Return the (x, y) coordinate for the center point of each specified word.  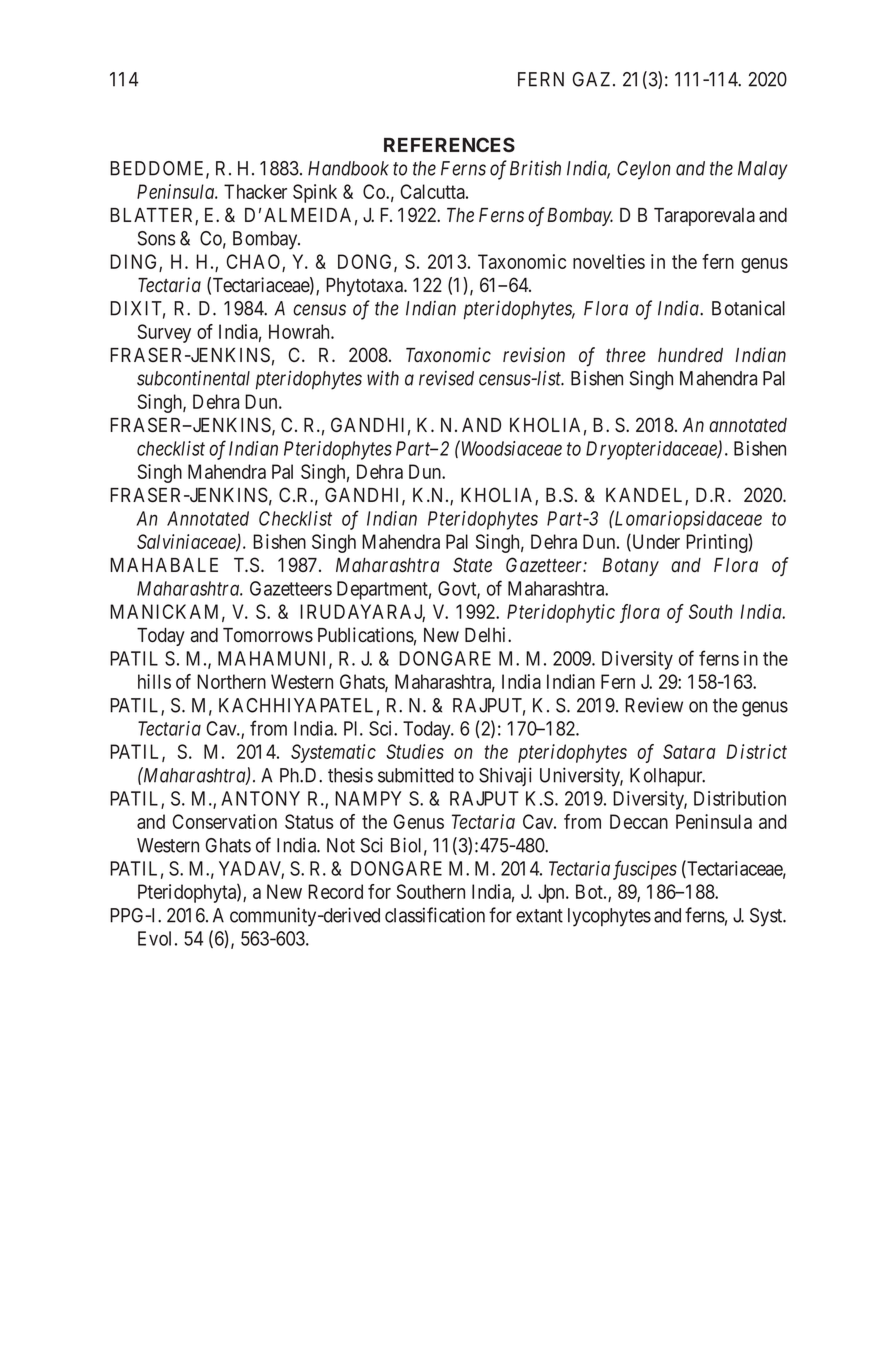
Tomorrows (268, 635)
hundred (690, 355)
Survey (164, 333)
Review (654, 705)
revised (446, 378)
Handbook (348, 168)
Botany (630, 567)
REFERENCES (449, 144)
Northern (231, 681)
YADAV (251, 869)
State (472, 565)
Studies (415, 751)
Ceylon (644, 170)
